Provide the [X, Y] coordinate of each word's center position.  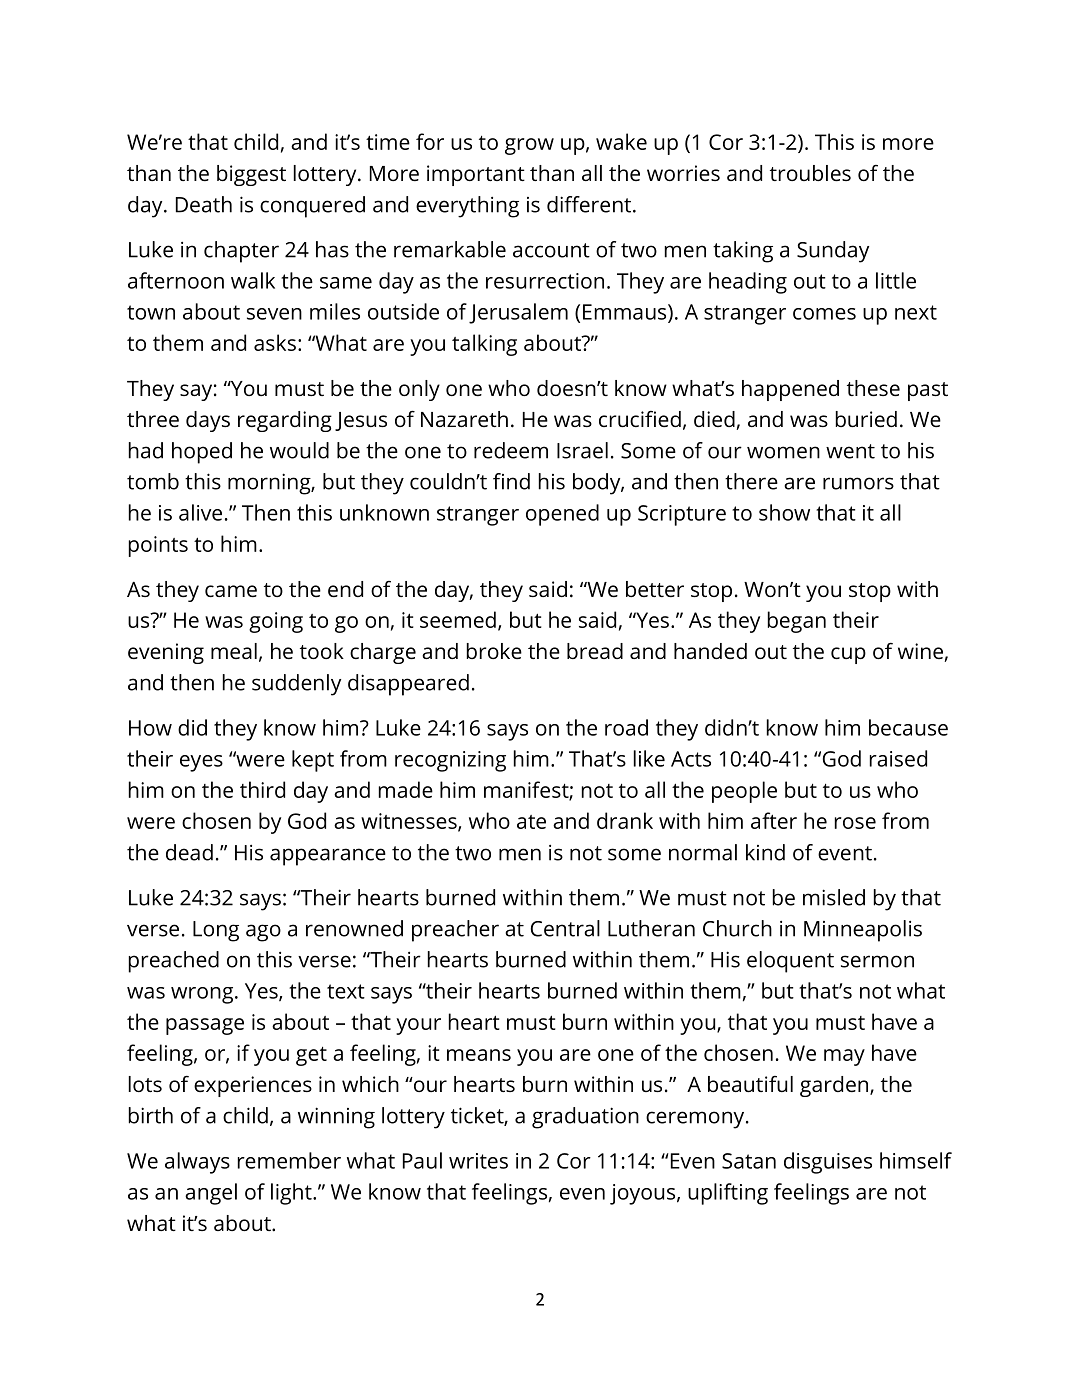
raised [898, 758]
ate [531, 822]
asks [275, 342]
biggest [251, 175]
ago [263, 933]
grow [529, 146]
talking [484, 345]
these [873, 388]
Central [565, 928]
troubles [810, 173]
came [231, 591]
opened [562, 515]
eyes [201, 763]
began [797, 622]
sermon [877, 961]
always [197, 1163]
